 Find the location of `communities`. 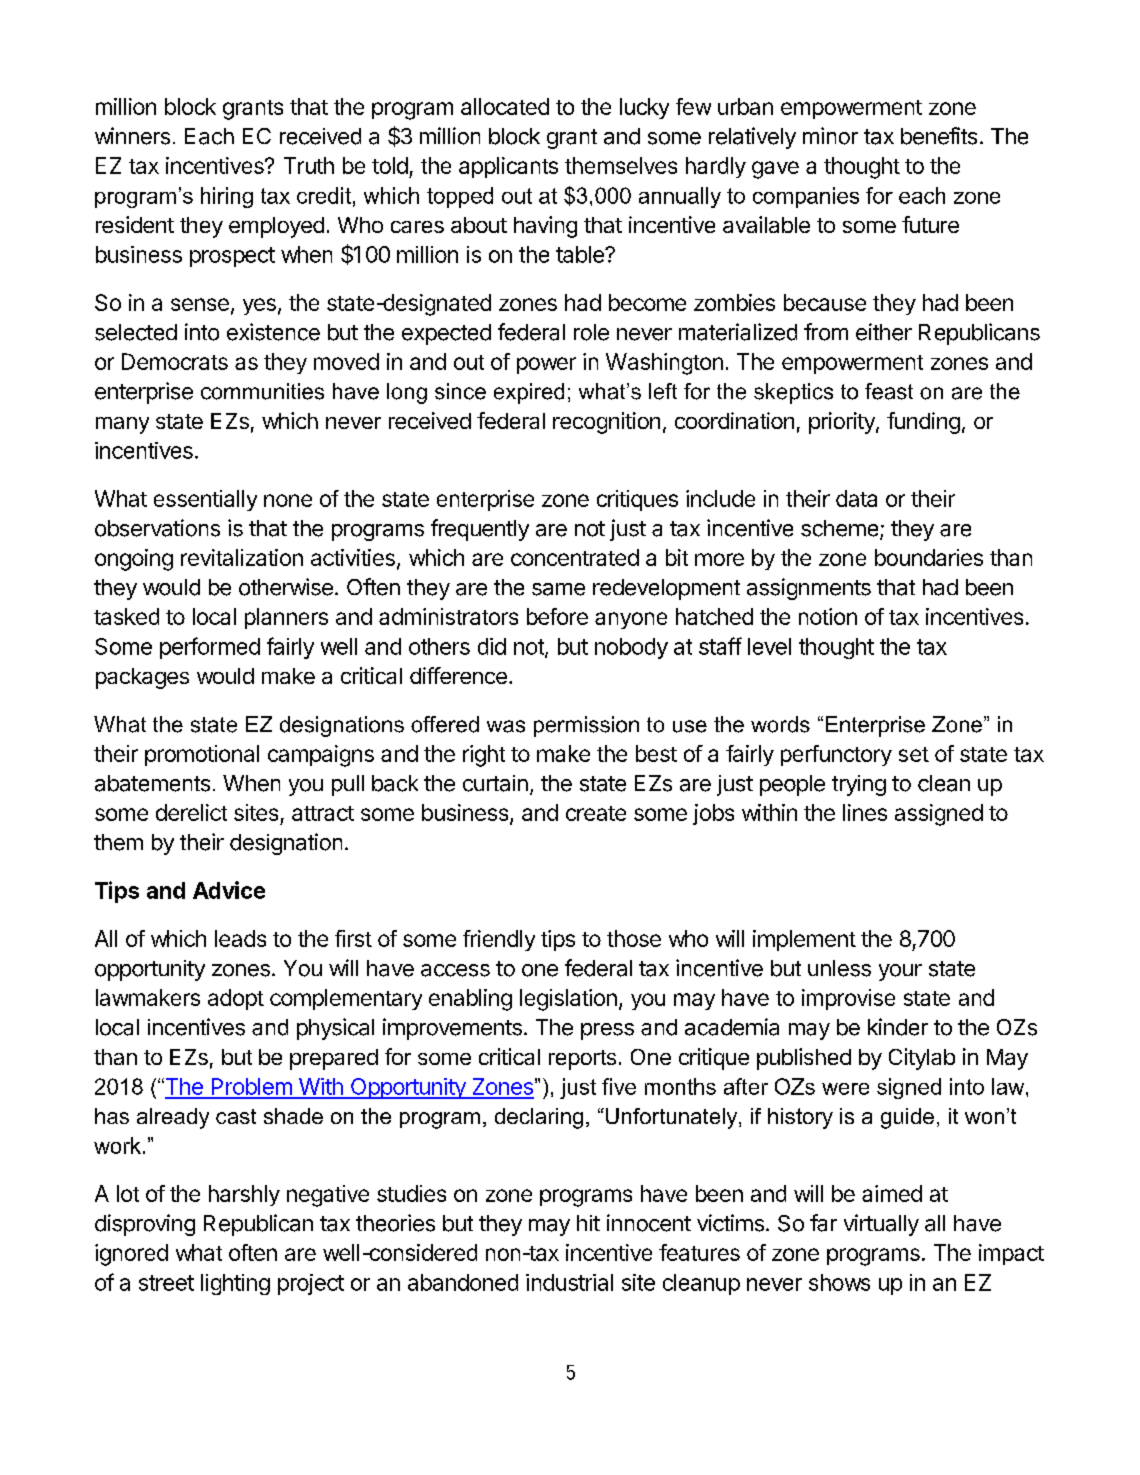

communities is located at coordinates (262, 391).
